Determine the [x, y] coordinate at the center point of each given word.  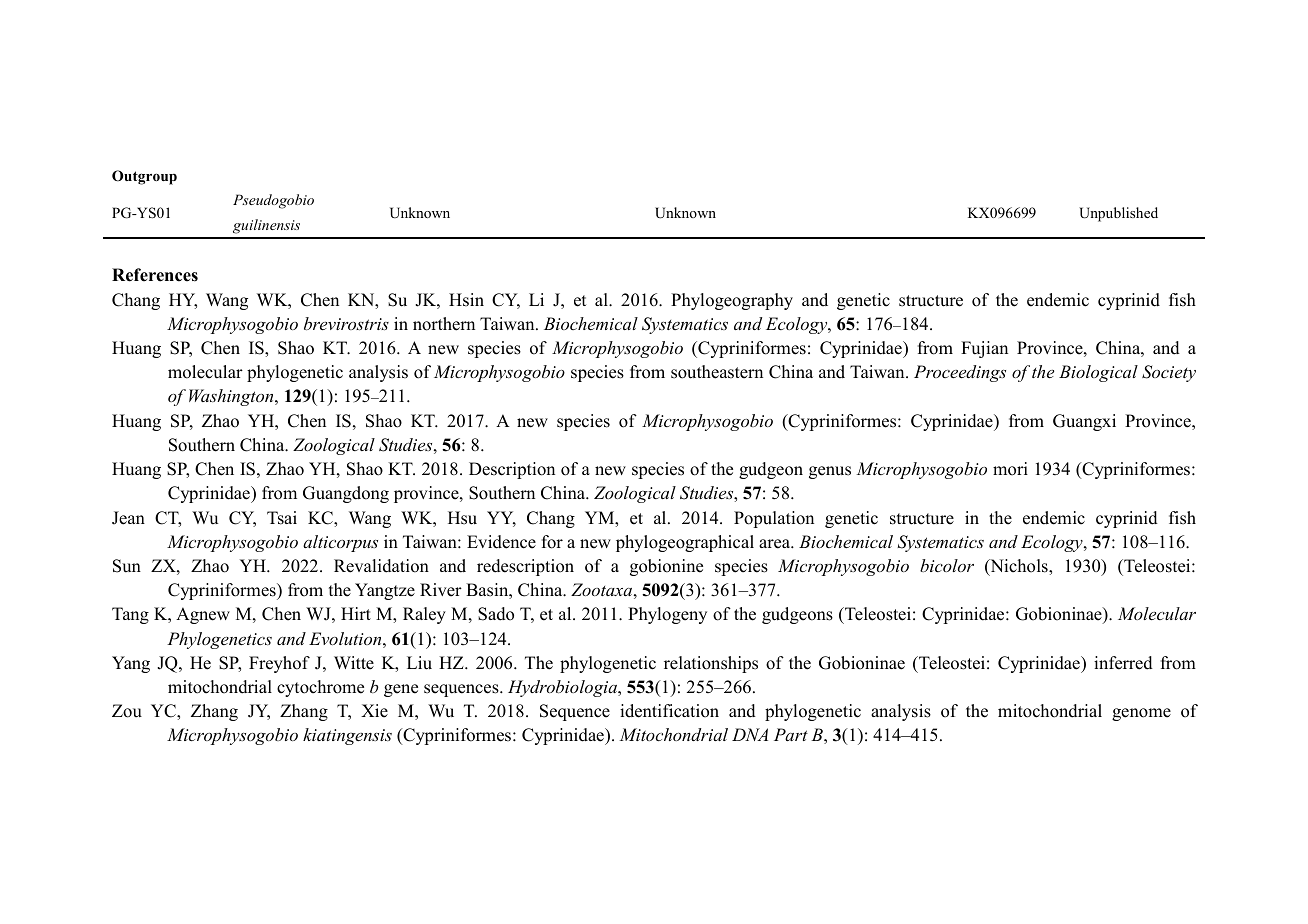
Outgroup [144, 177]
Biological [1098, 373]
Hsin [466, 300]
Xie [374, 711]
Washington [232, 397]
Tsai [282, 518]
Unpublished [1118, 214]
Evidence [501, 542]
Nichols [1019, 567]
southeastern [717, 372]
